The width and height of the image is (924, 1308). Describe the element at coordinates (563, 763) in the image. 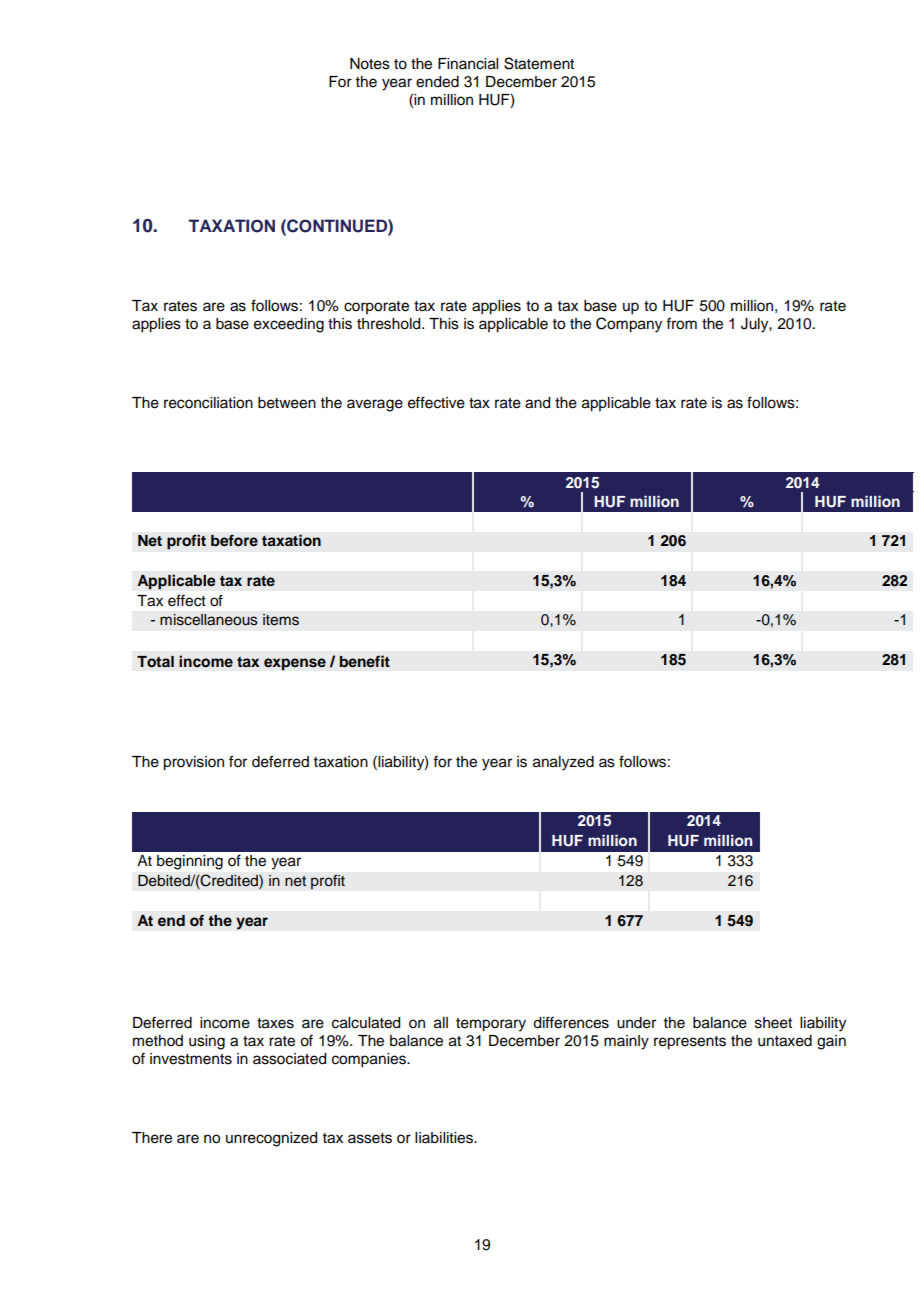

I see `analyzed` at that location.
